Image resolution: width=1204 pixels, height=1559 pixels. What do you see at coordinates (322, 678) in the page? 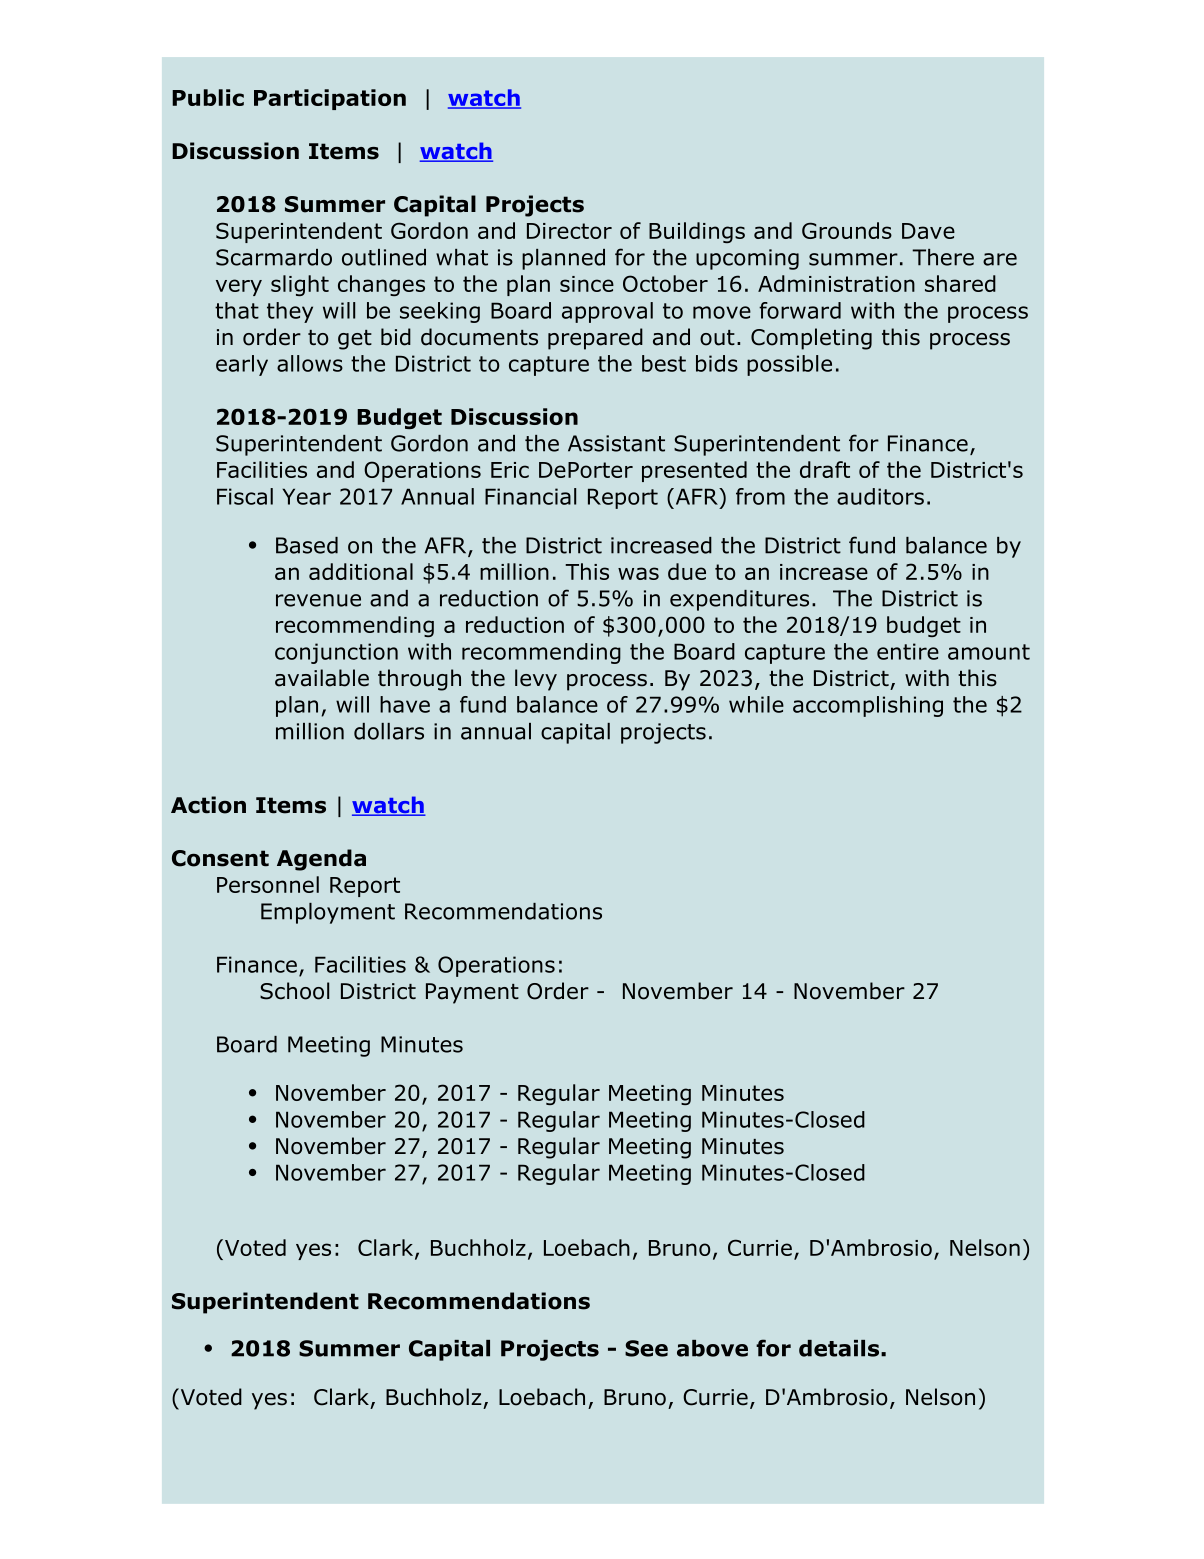
I see `available` at bounding box center [322, 678].
